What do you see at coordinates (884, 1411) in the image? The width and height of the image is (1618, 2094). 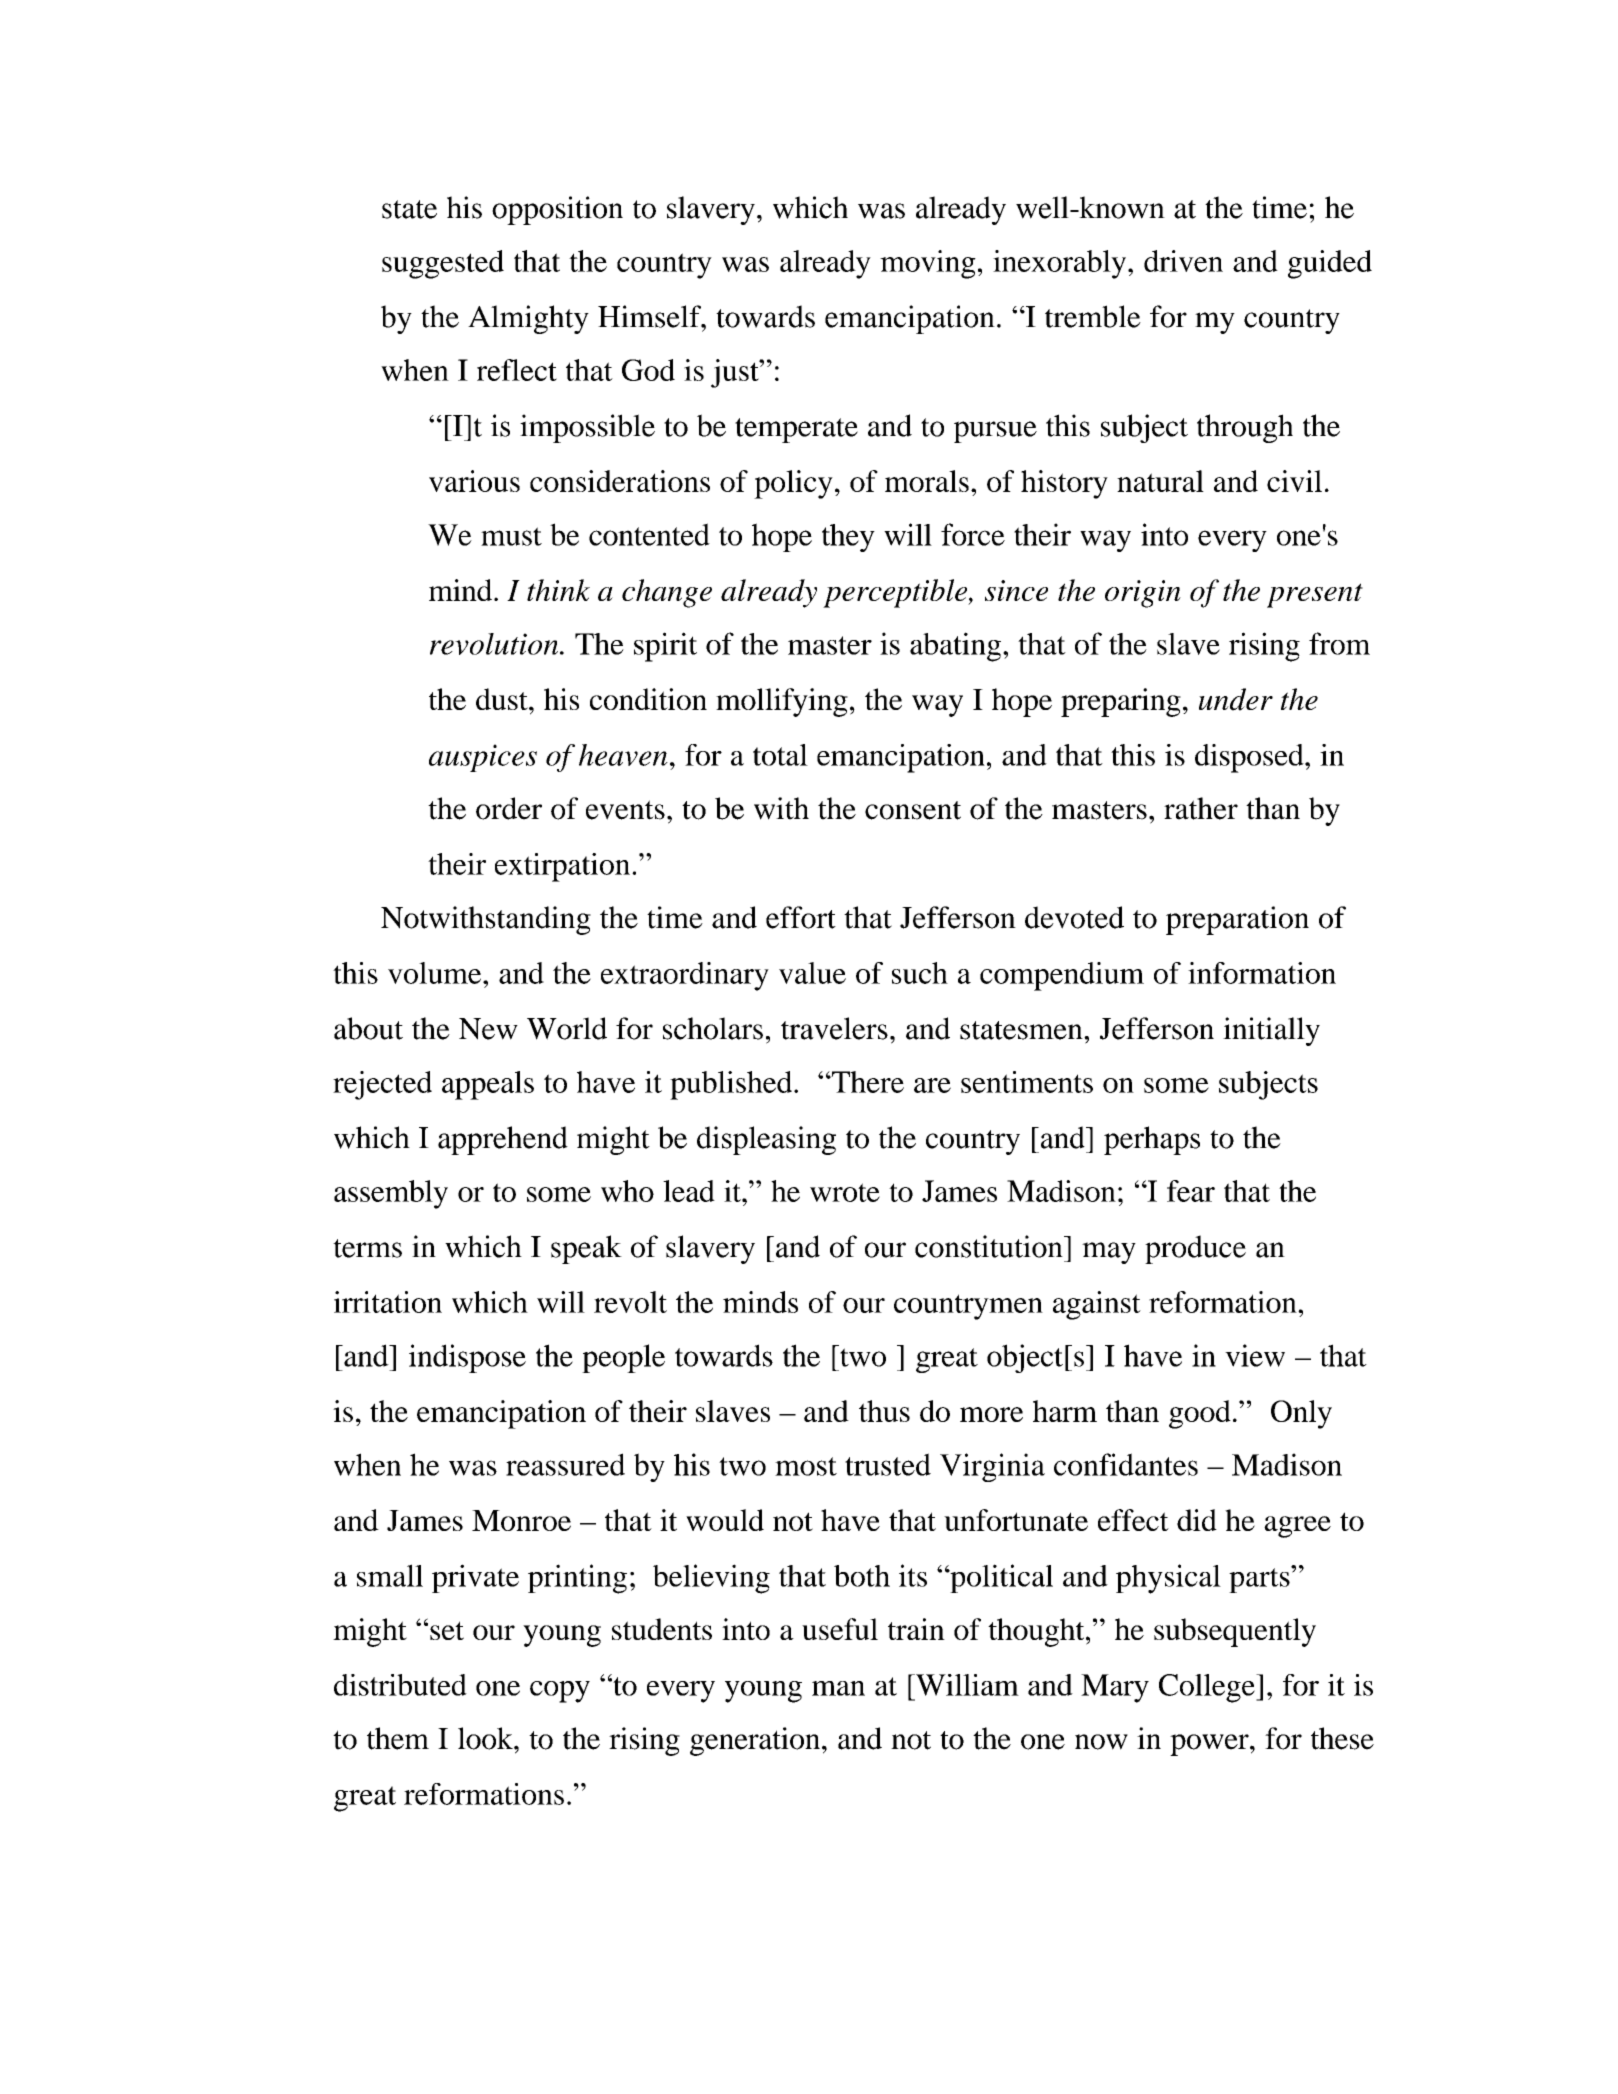 I see `thus` at bounding box center [884, 1411].
